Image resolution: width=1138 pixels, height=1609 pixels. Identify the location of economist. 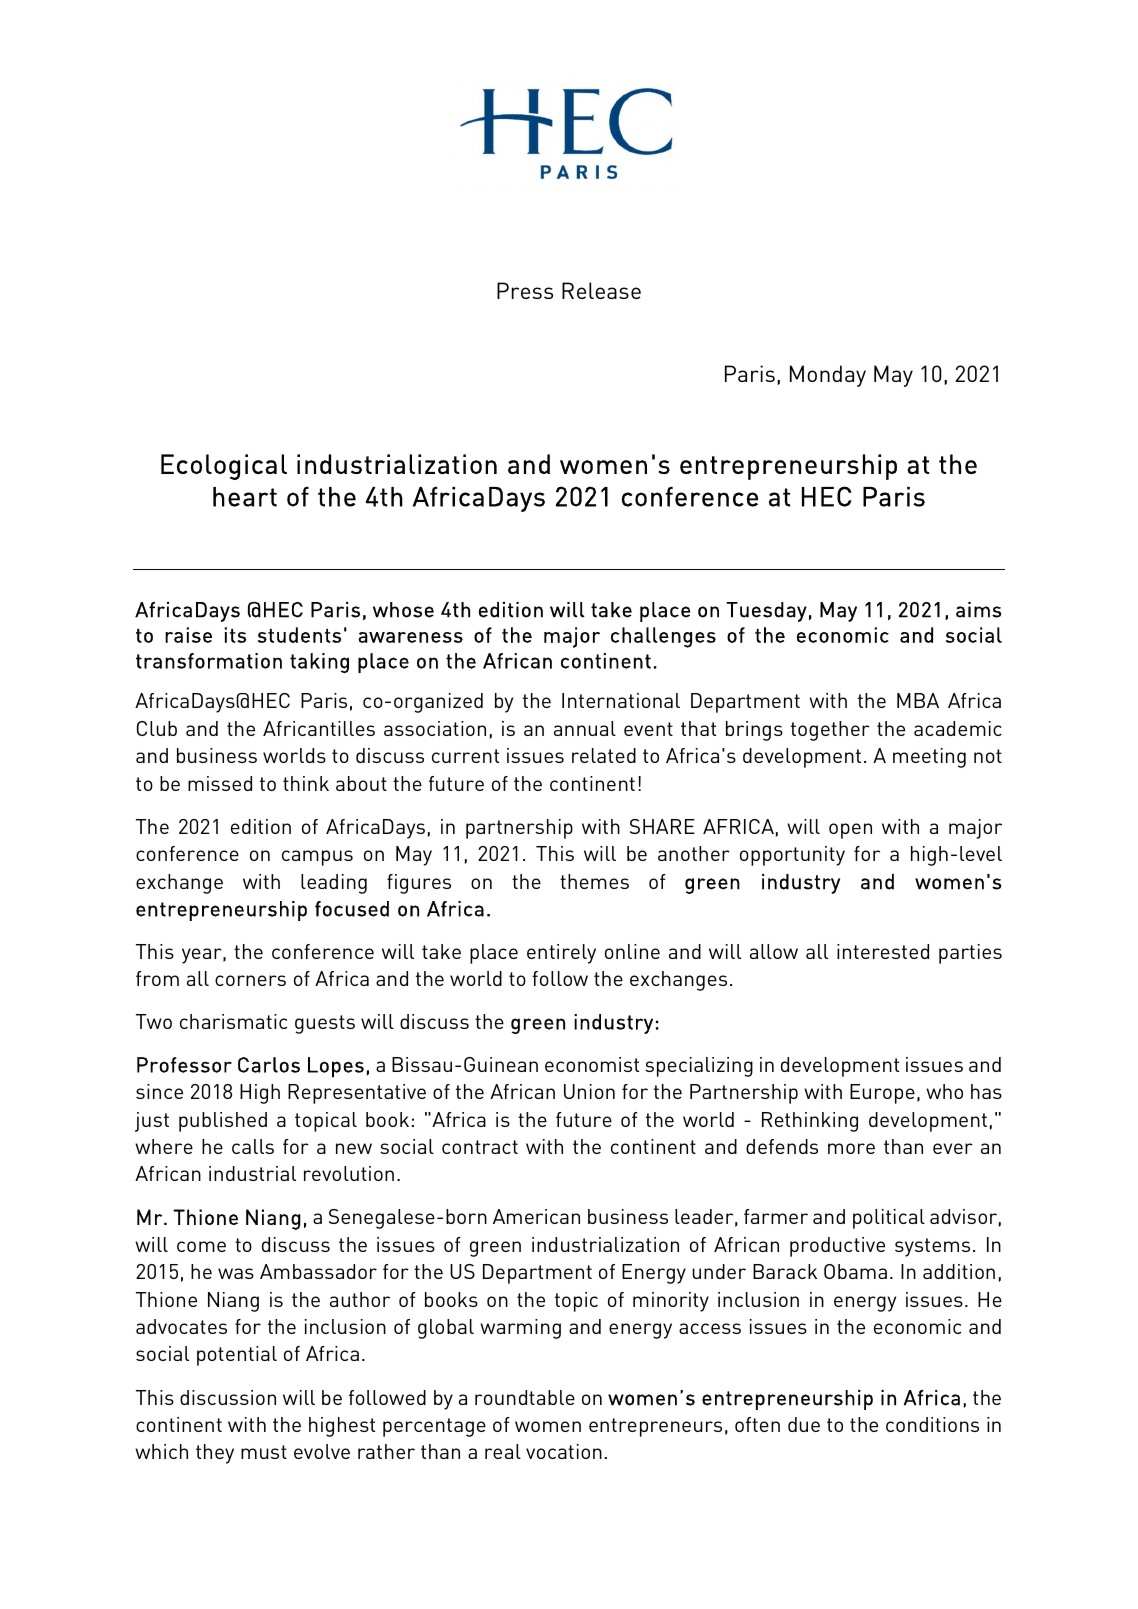
(592, 1064).
